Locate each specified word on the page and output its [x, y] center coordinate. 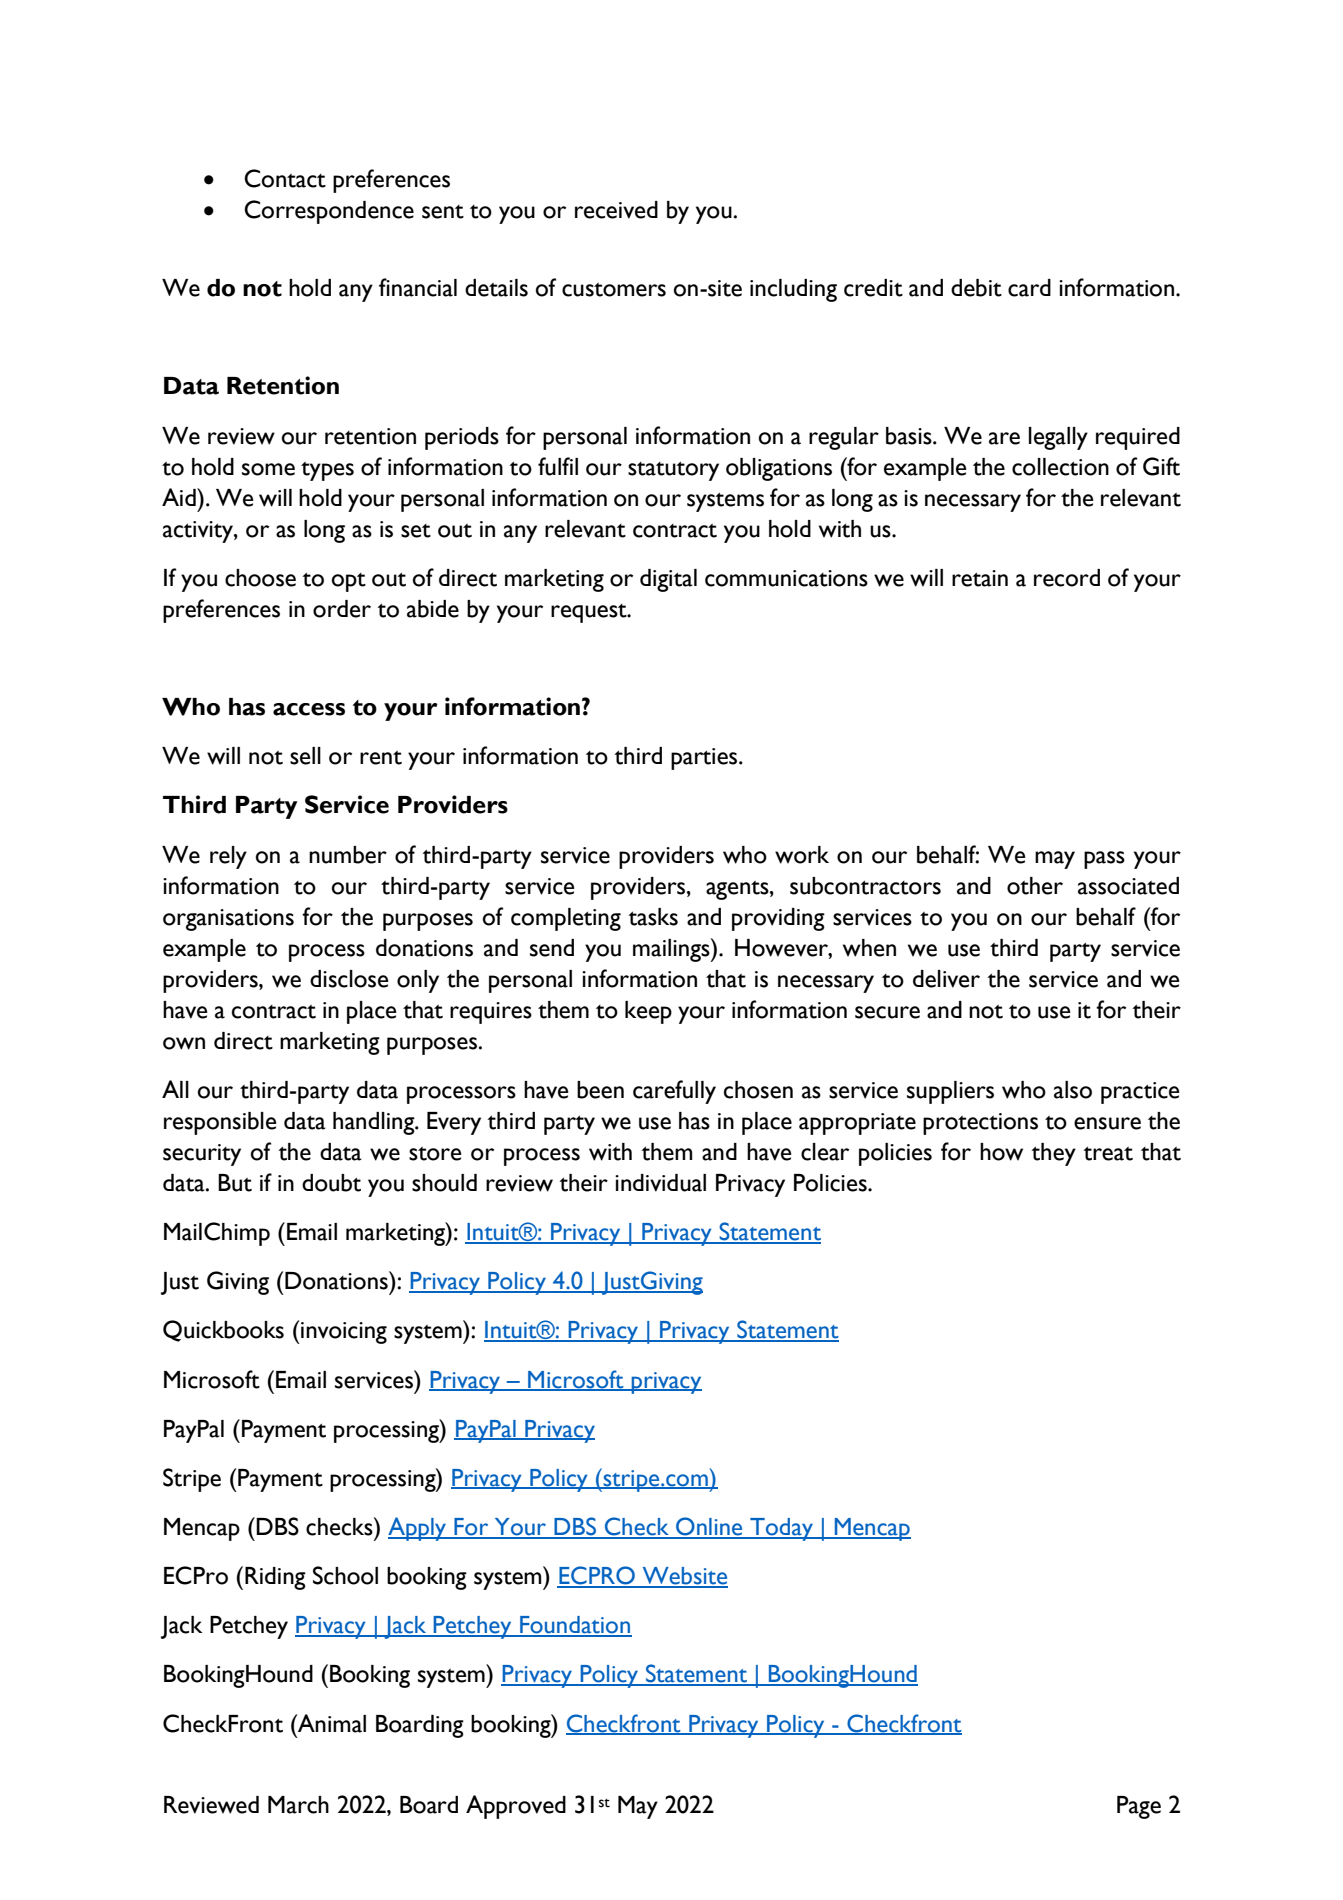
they [1054, 1154]
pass [1104, 860]
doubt [331, 1183]
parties [705, 759]
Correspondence [329, 212]
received [616, 210]
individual [660, 1183]
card [1029, 288]
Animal [331, 1723]
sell [305, 756]
